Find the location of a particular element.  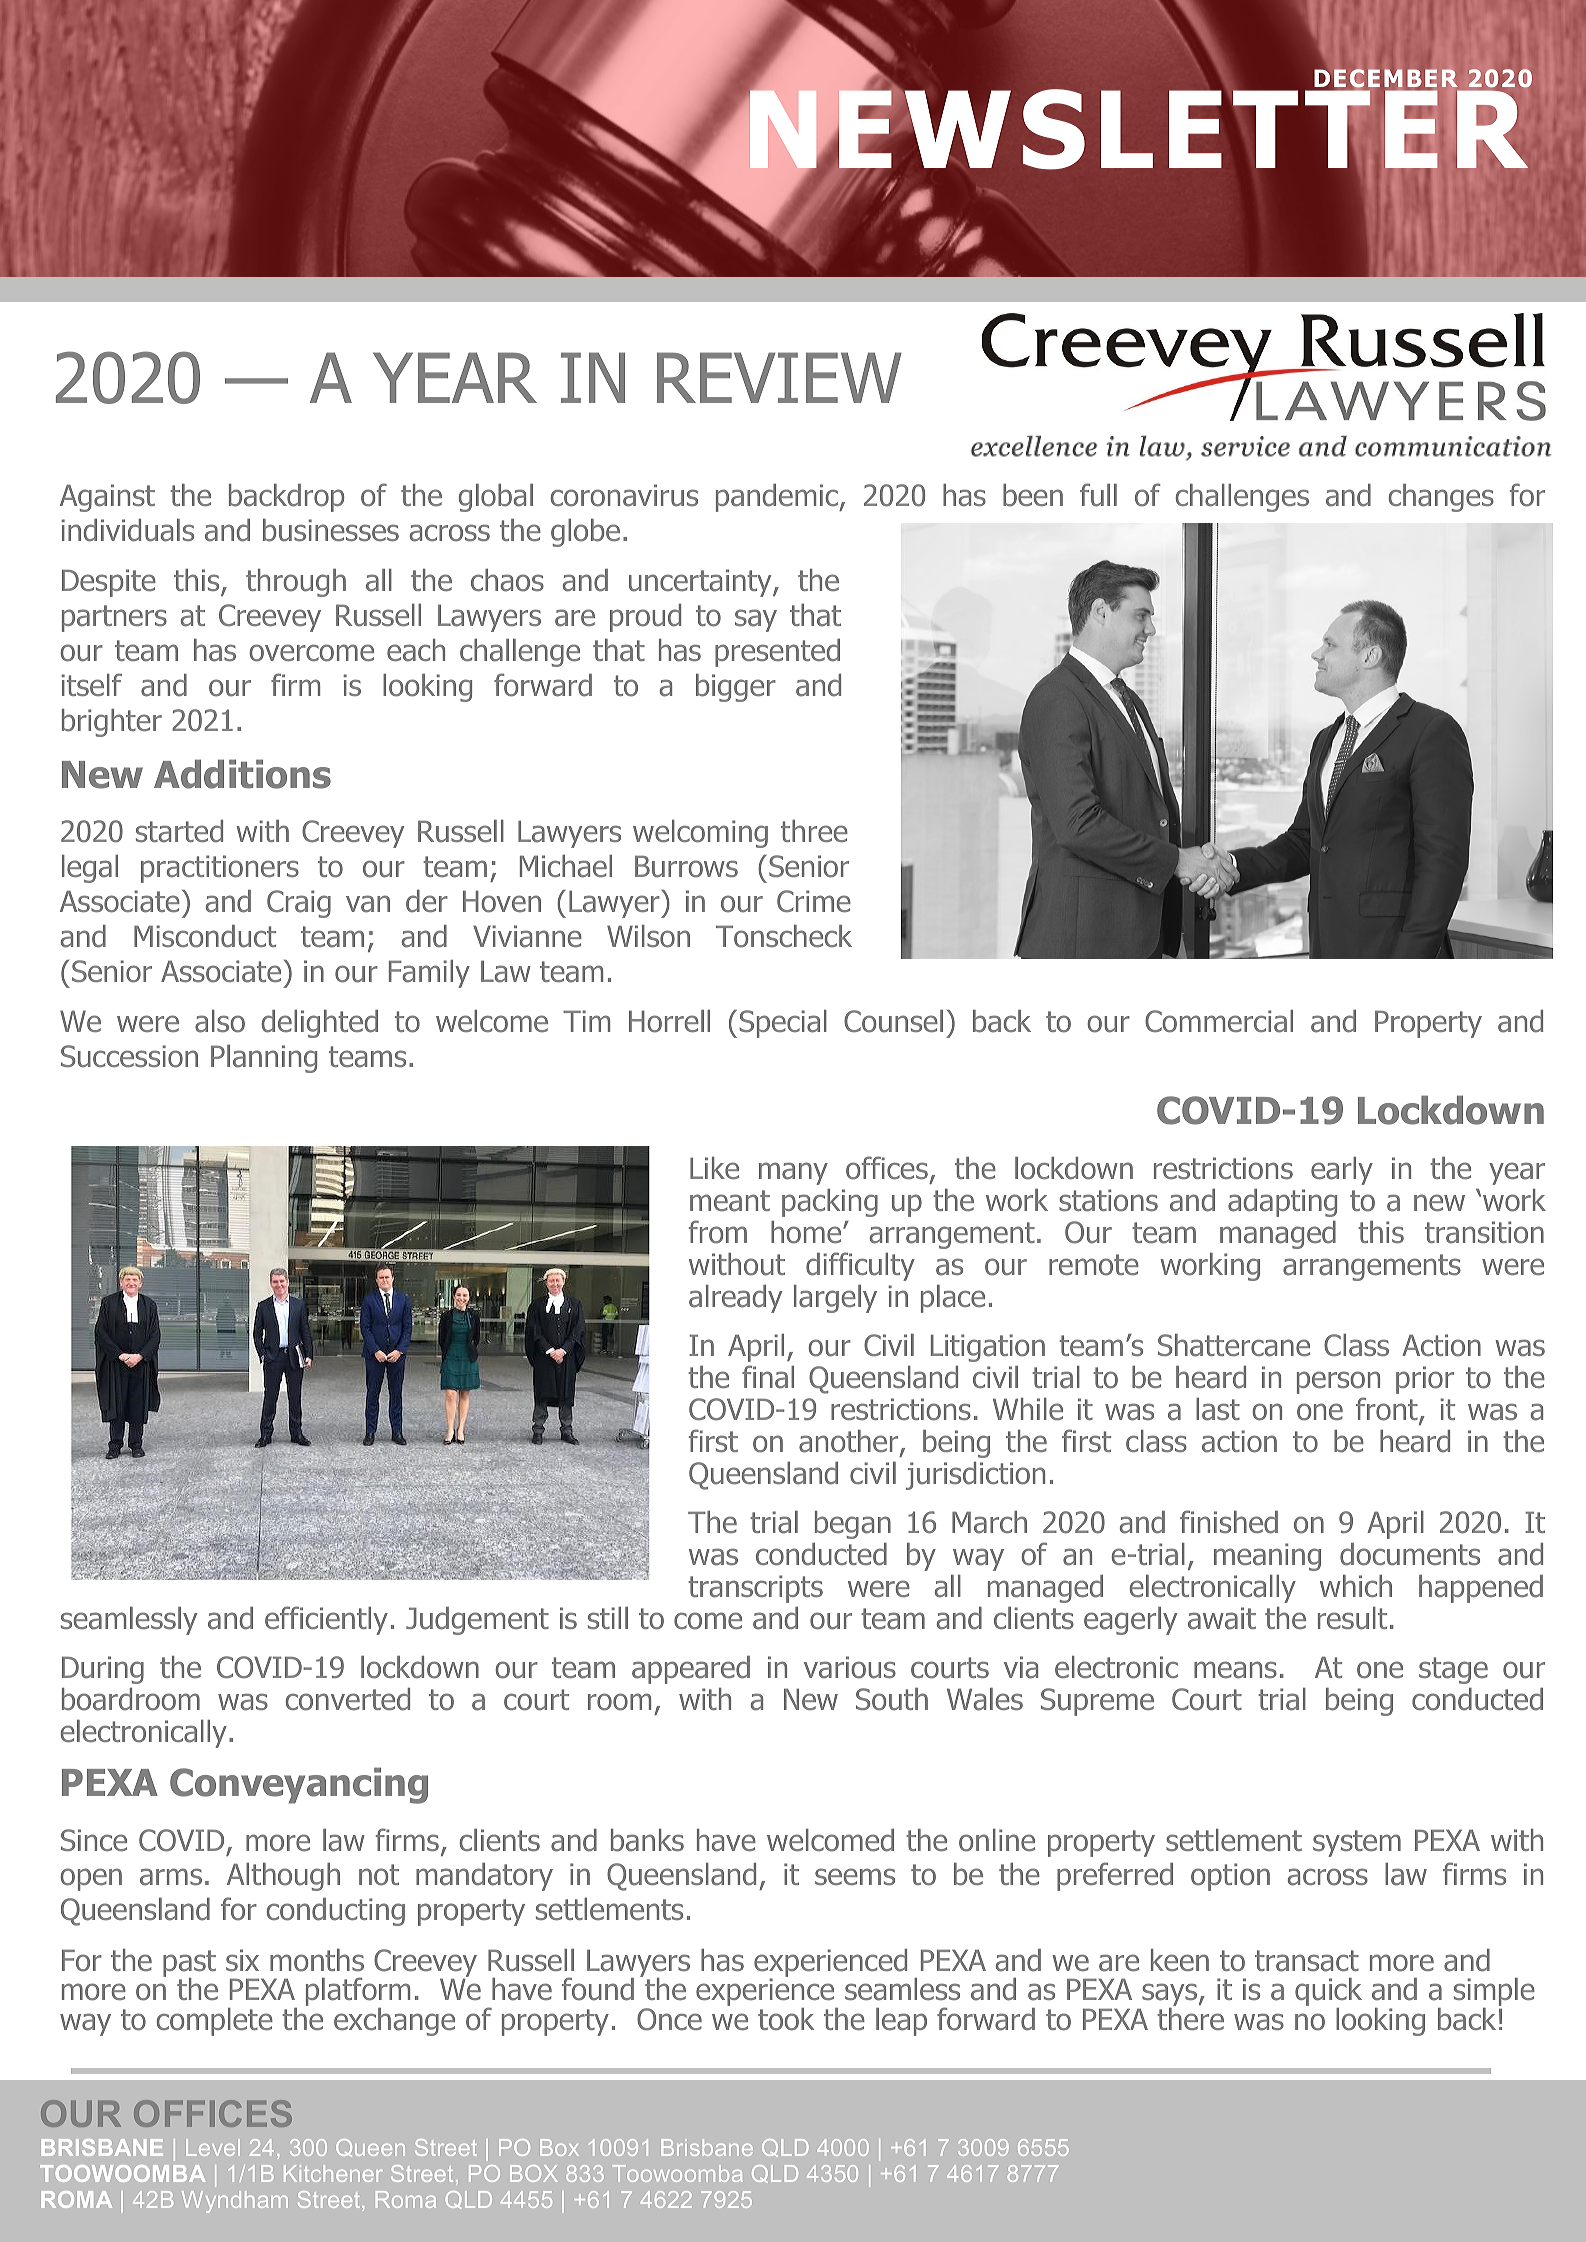

converted is located at coordinates (348, 1699).
